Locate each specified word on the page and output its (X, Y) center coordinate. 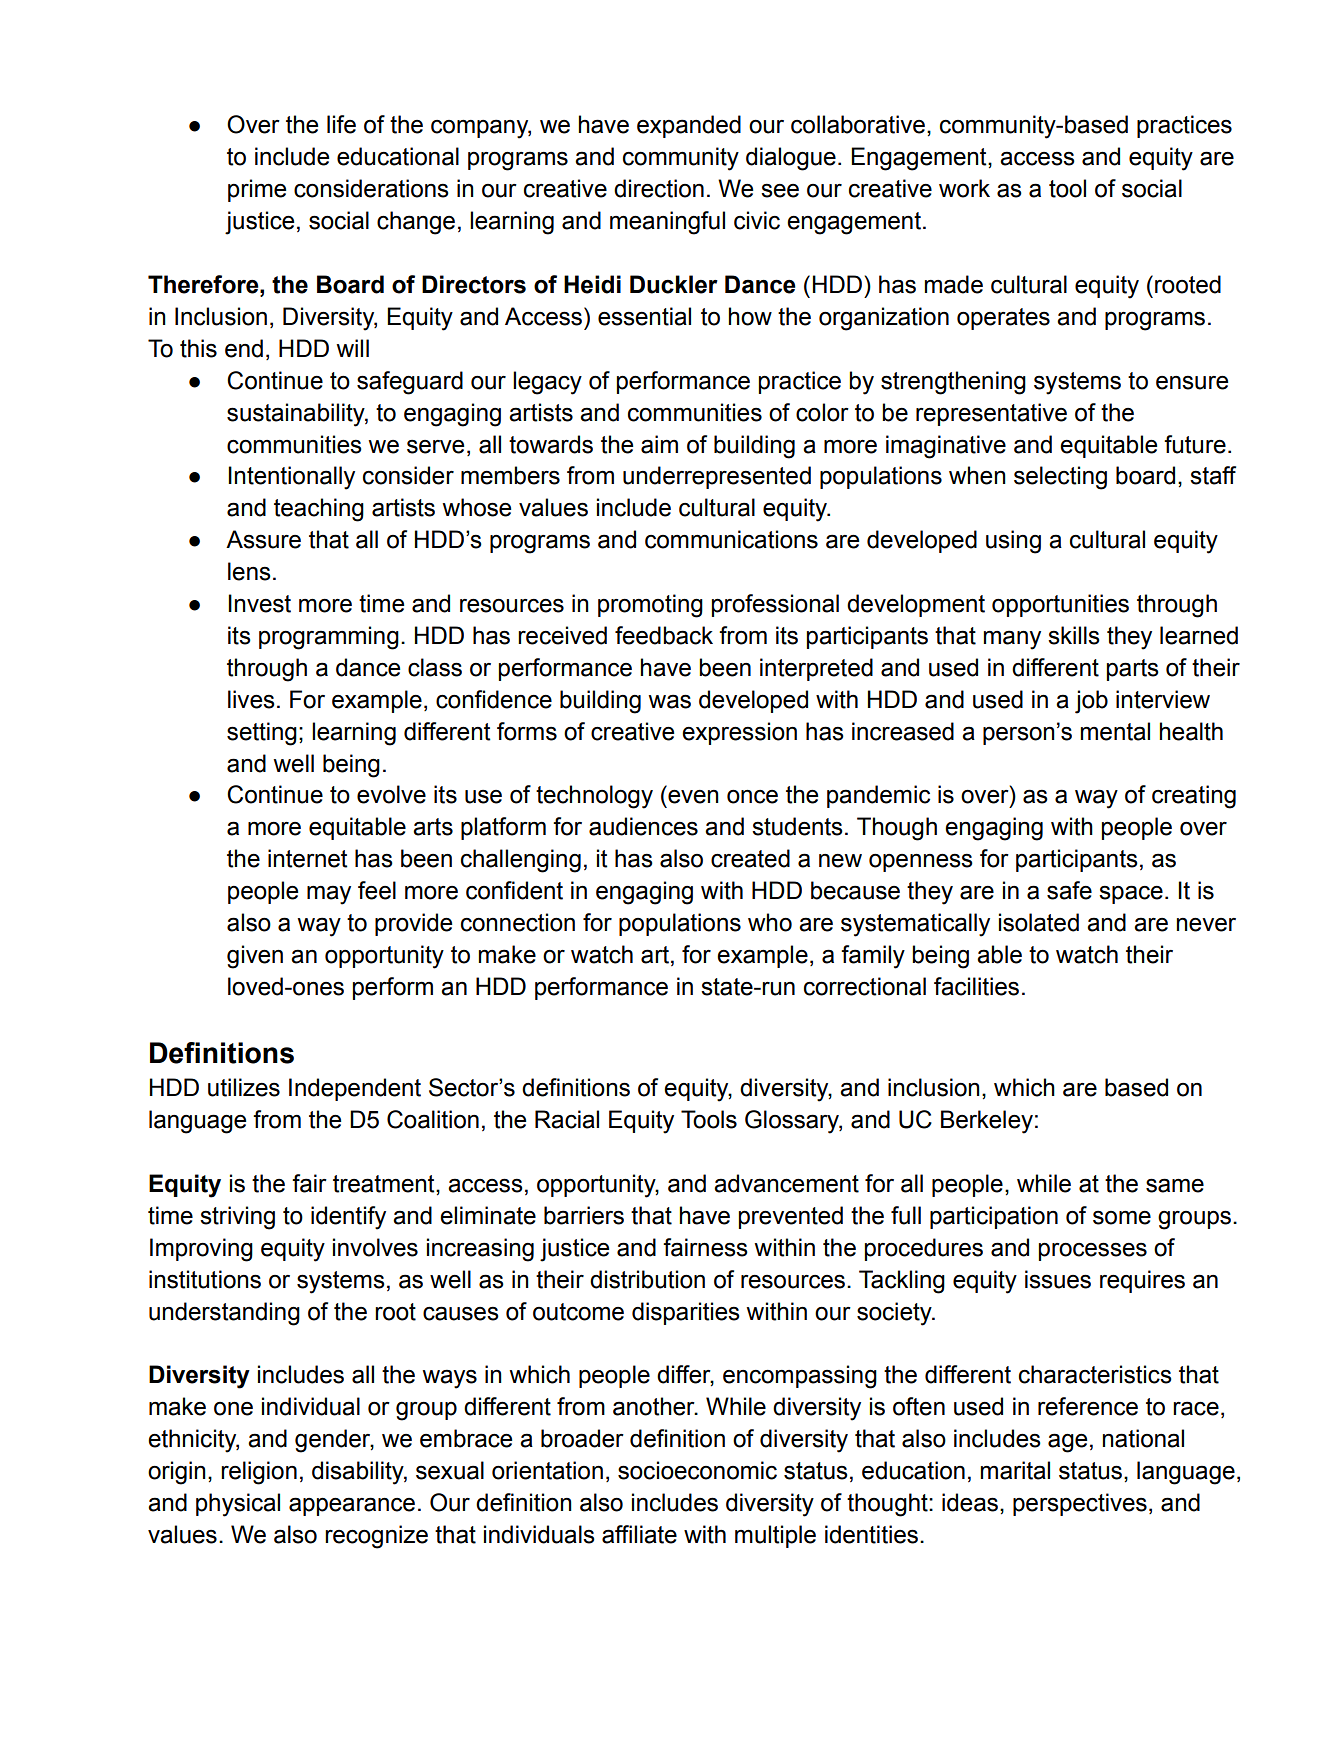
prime (257, 190)
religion (259, 1473)
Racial (567, 1119)
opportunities (1060, 605)
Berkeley (987, 1122)
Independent (355, 1089)
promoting (650, 606)
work (964, 188)
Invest (259, 603)
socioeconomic (697, 1470)
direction (659, 188)
